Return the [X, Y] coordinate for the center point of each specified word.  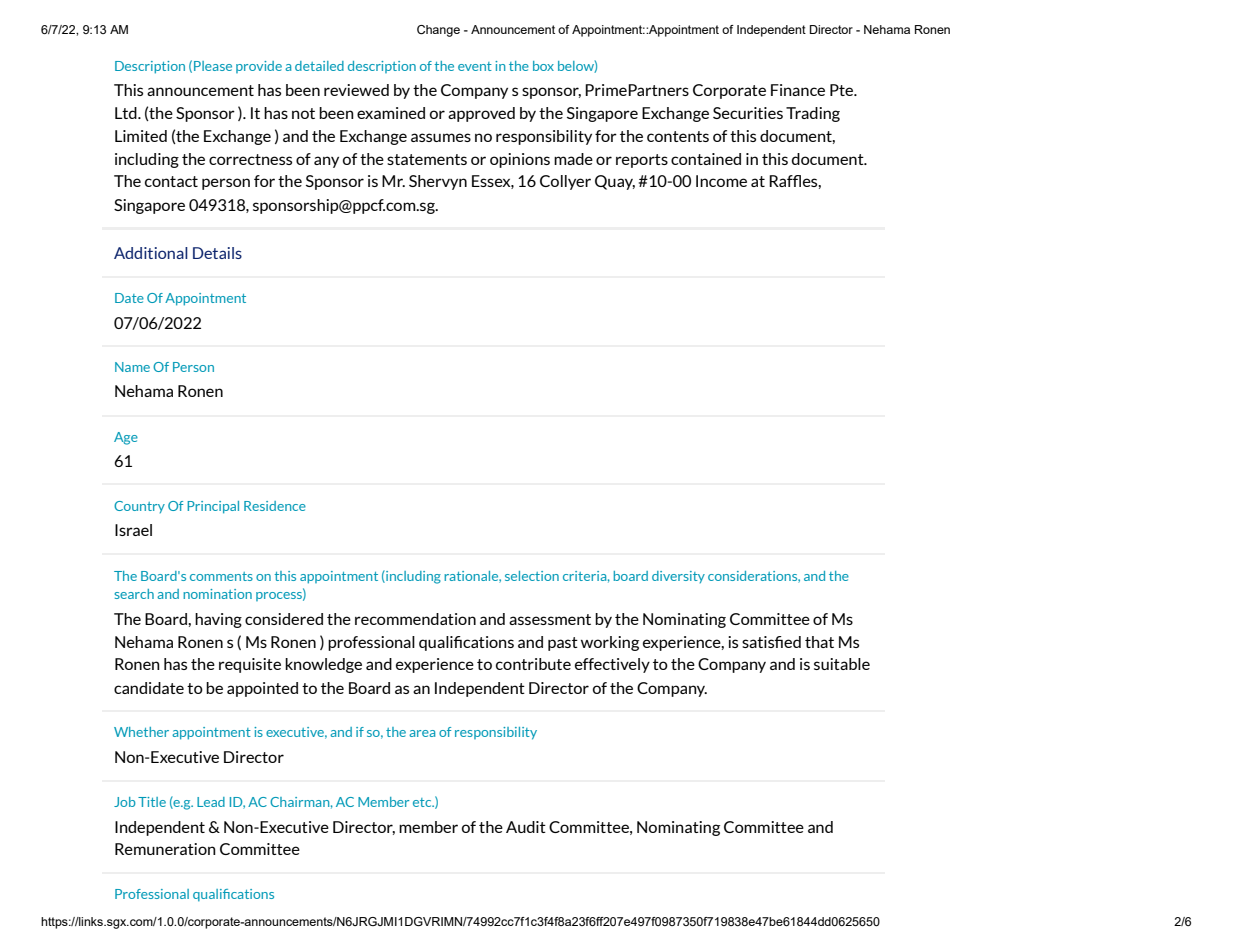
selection [532, 576]
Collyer [565, 182]
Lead [211, 802]
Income [721, 181]
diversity [678, 577]
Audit [526, 827]
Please [213, 66]
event [475, 66]
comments [221, 576]
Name [132, 367]
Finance [798, 90]
